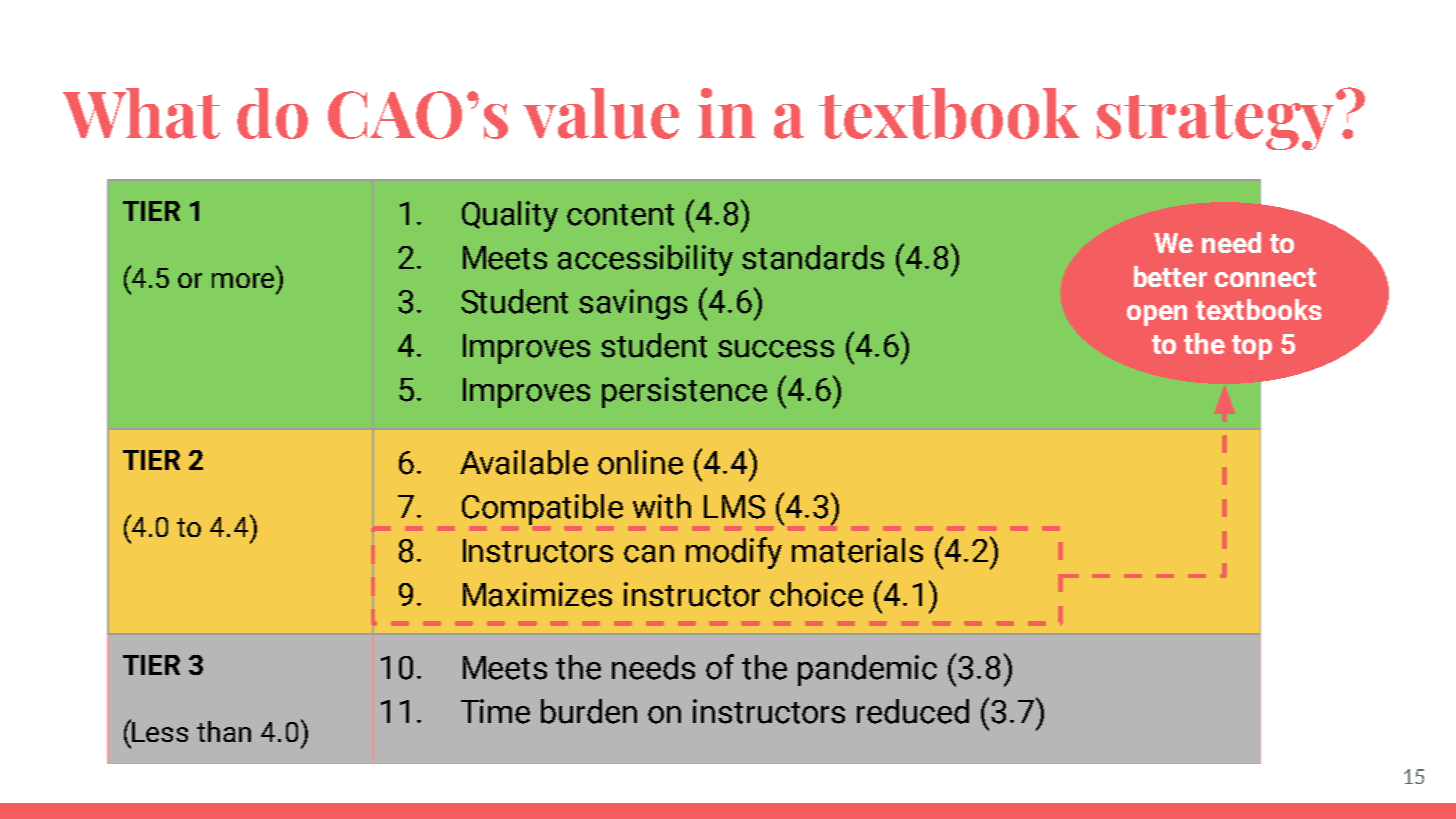 The image size is (1456, 819). I want to click on online, so click(640, 462).
